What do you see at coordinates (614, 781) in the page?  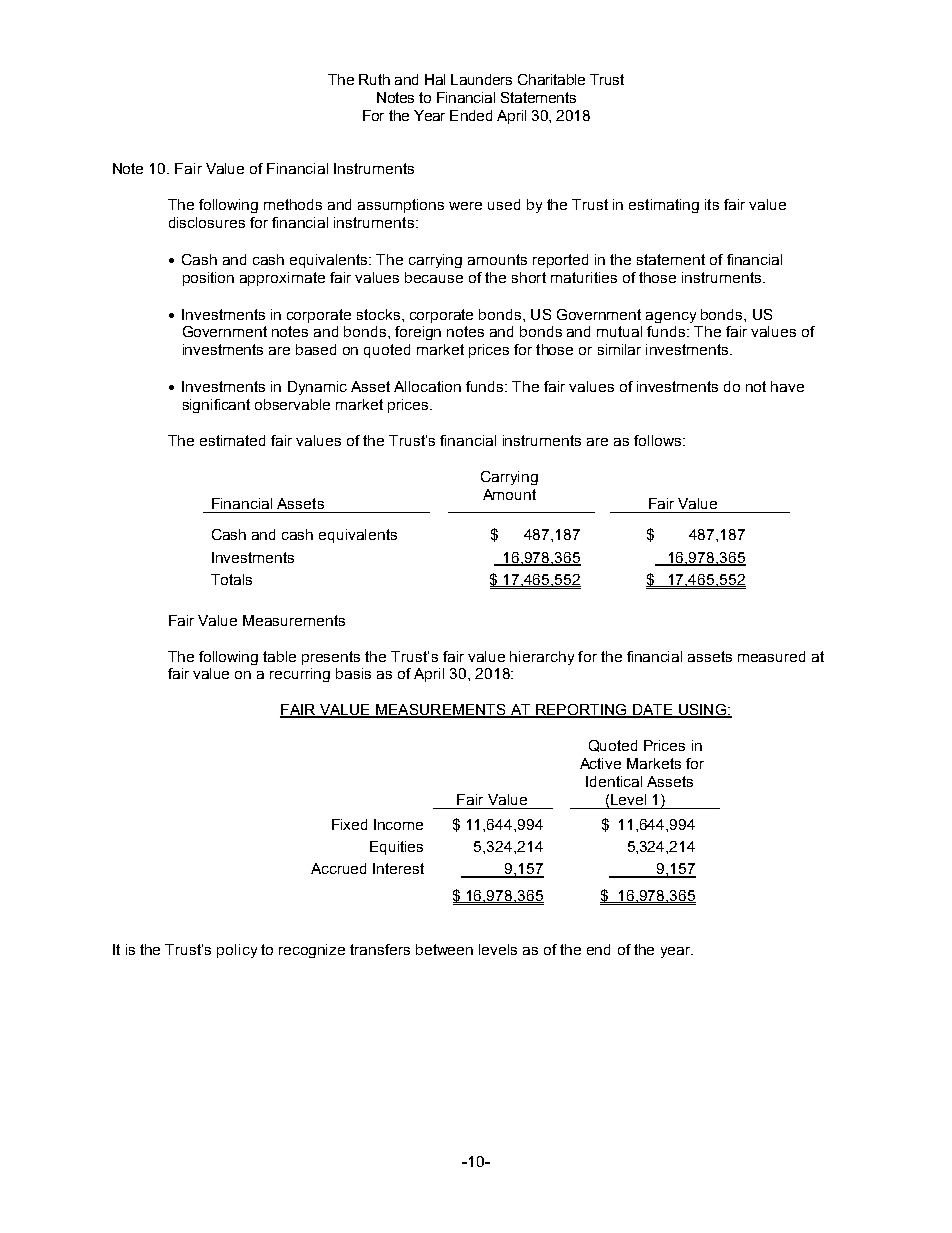 I see `Identical` at bounding box center [614, 781].
